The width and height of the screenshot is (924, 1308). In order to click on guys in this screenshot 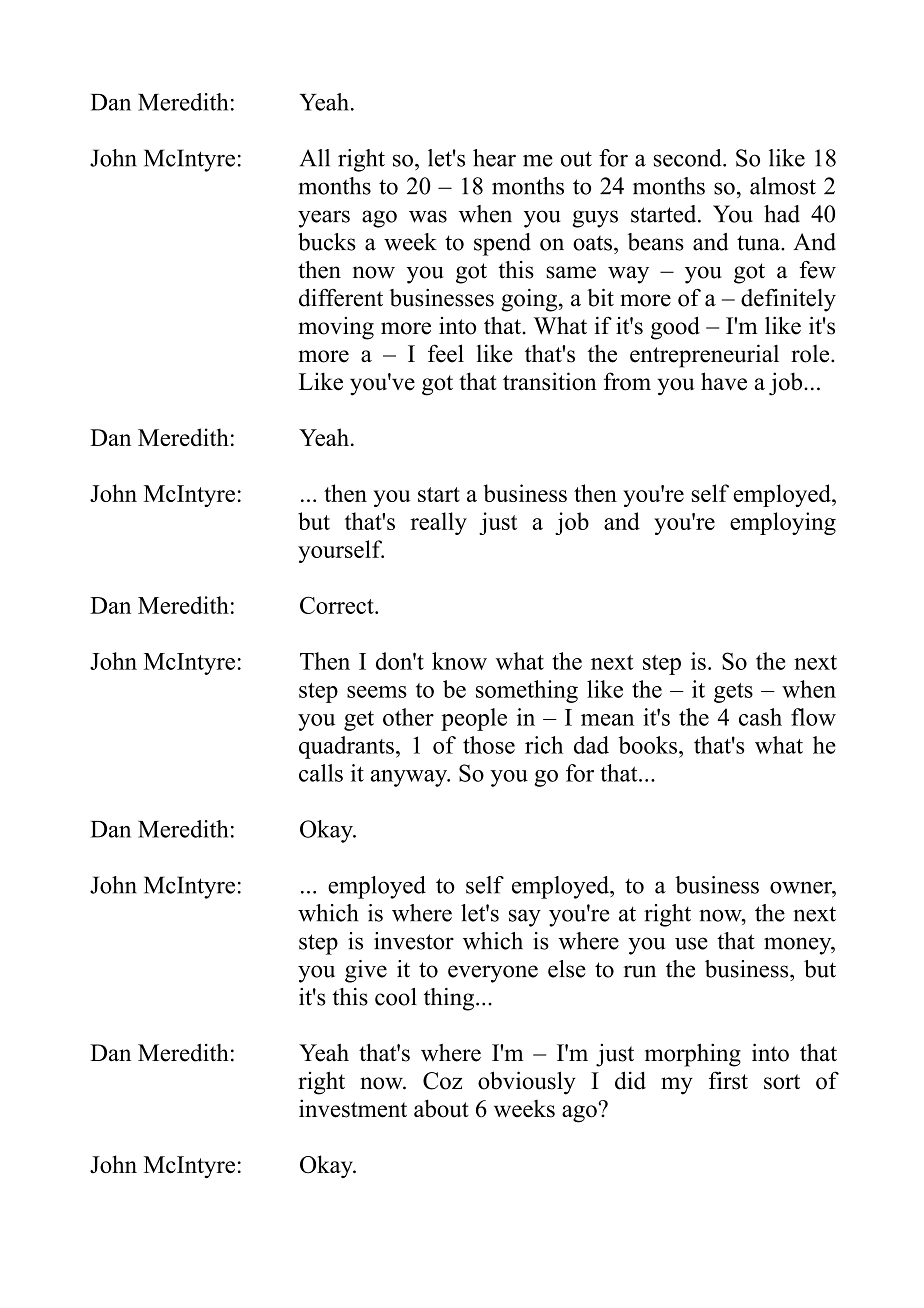, I will do `click(595, 219)`.
